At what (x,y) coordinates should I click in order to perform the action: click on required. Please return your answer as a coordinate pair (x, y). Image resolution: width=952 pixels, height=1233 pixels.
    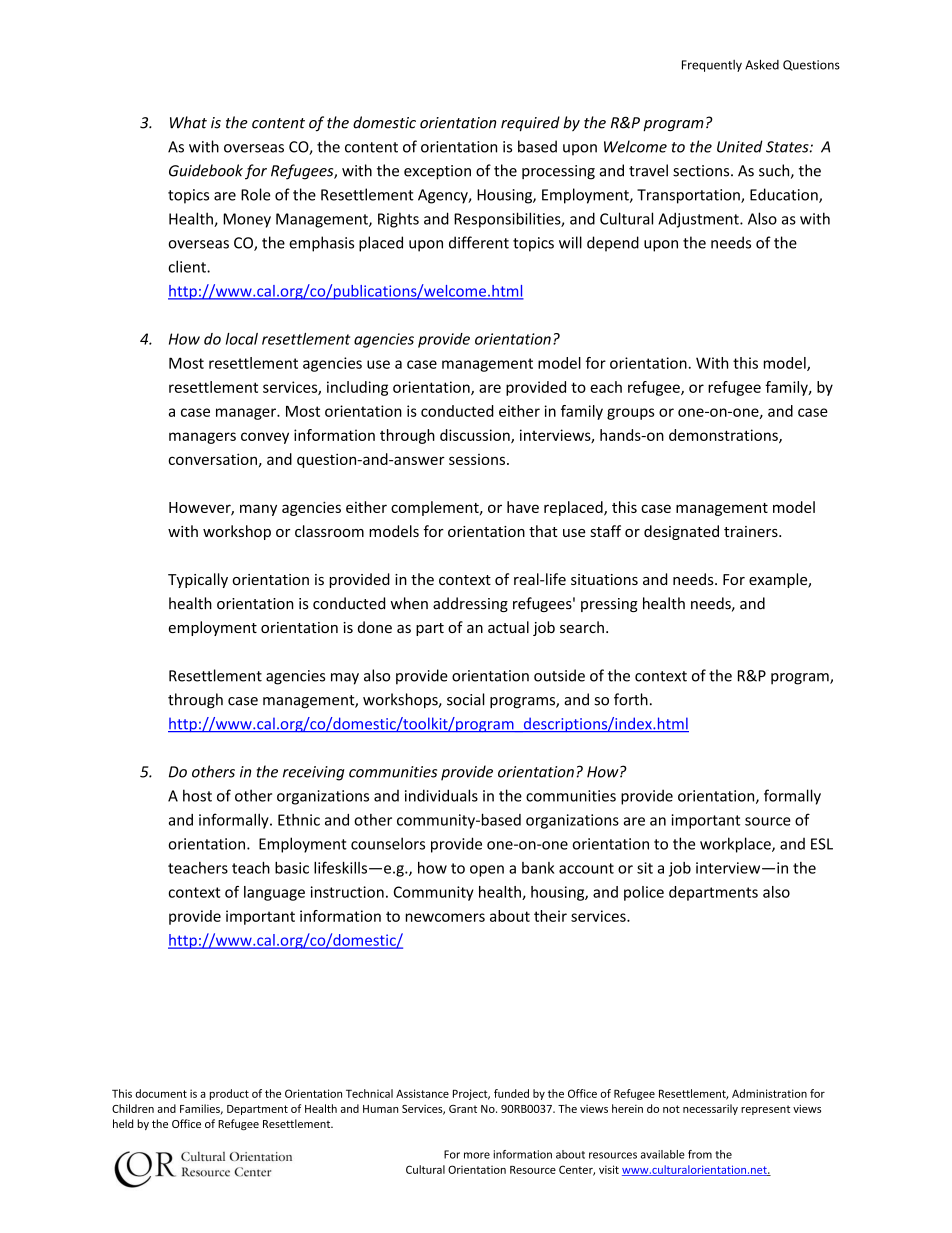
    Looking at the image, I should click on (530, 124).
